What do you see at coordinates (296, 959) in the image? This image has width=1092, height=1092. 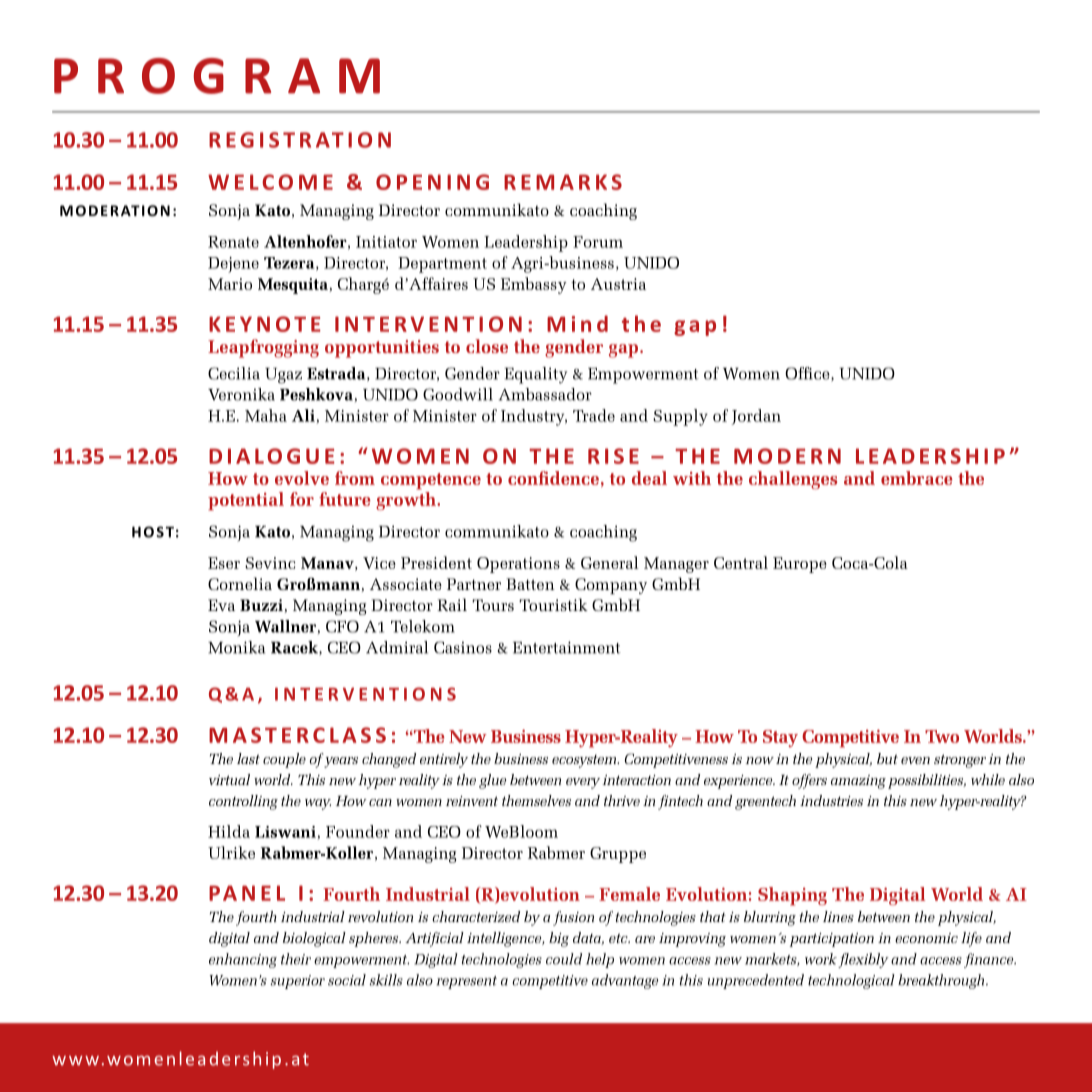 I see `their` at bounding box center [296, 959].
